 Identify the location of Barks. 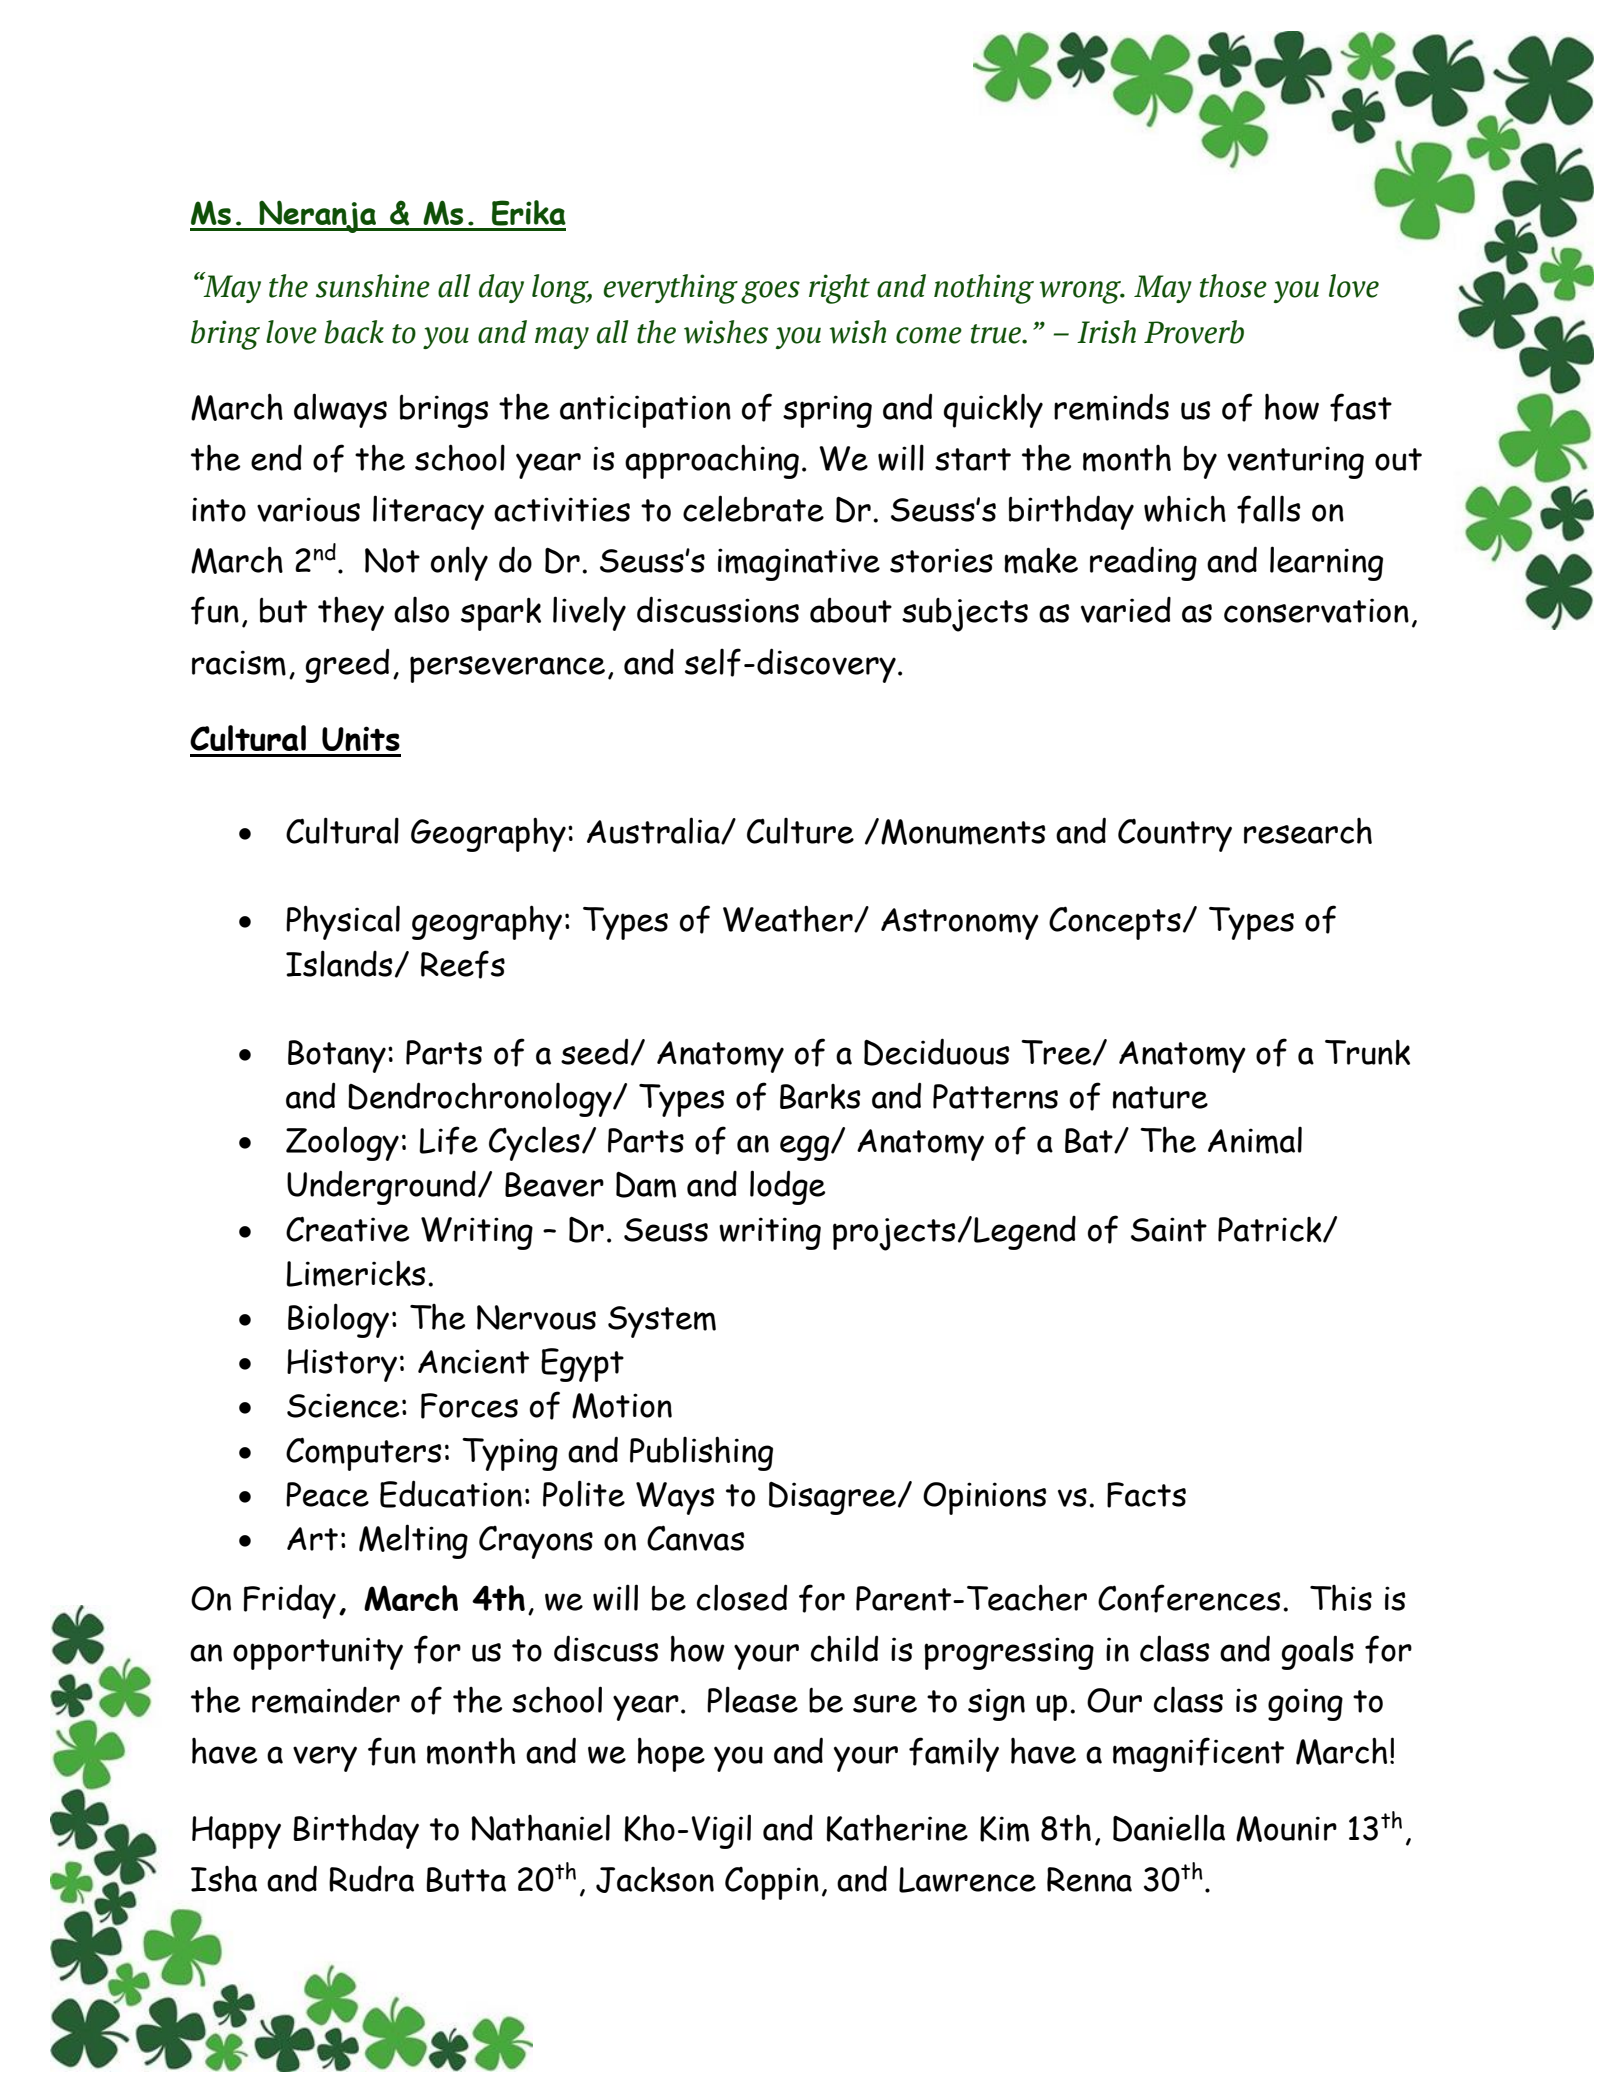
(820, 1096).
